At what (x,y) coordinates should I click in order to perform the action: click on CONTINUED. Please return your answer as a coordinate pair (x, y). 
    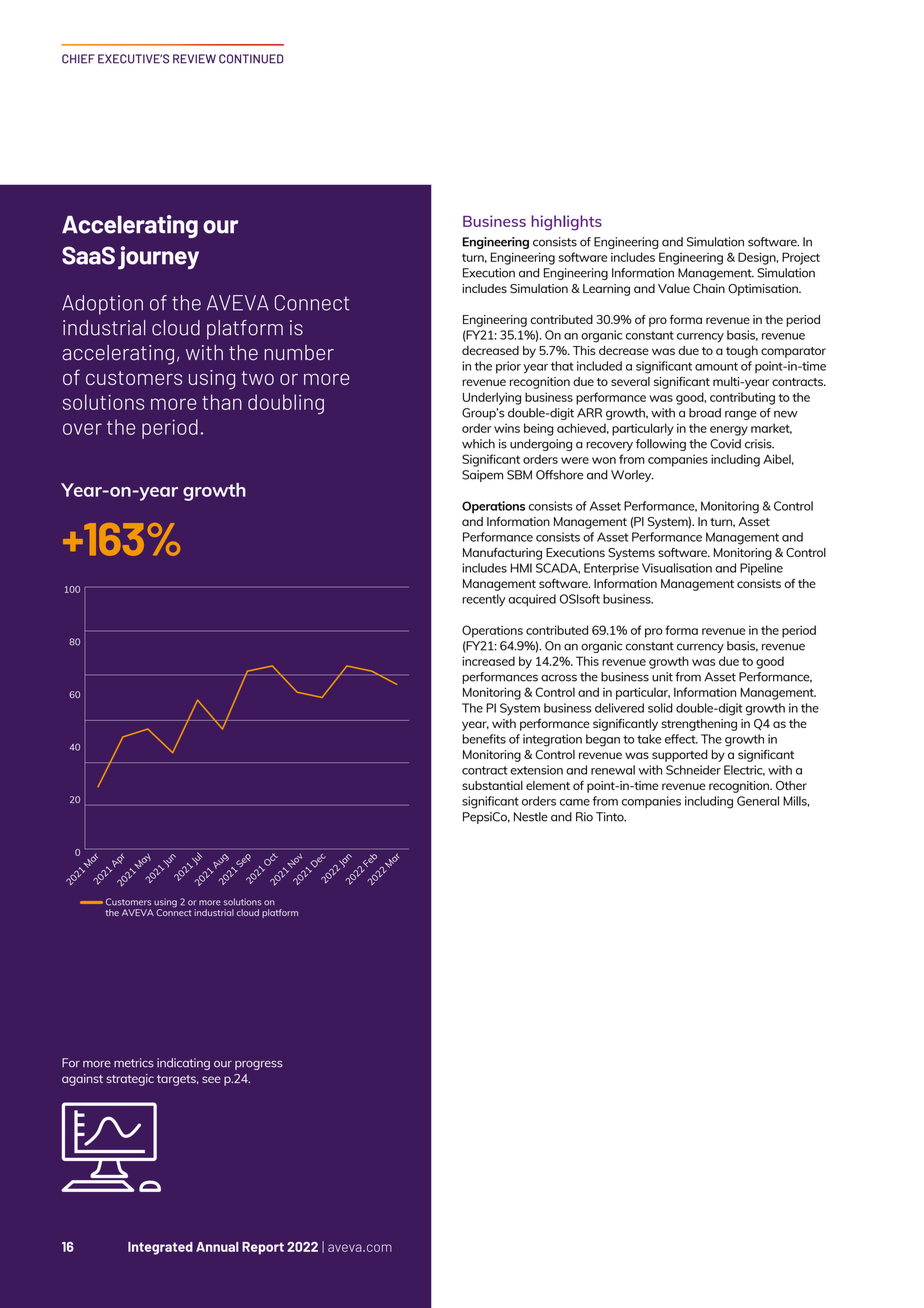
    Looking at the image, I should click on (251, 59).
